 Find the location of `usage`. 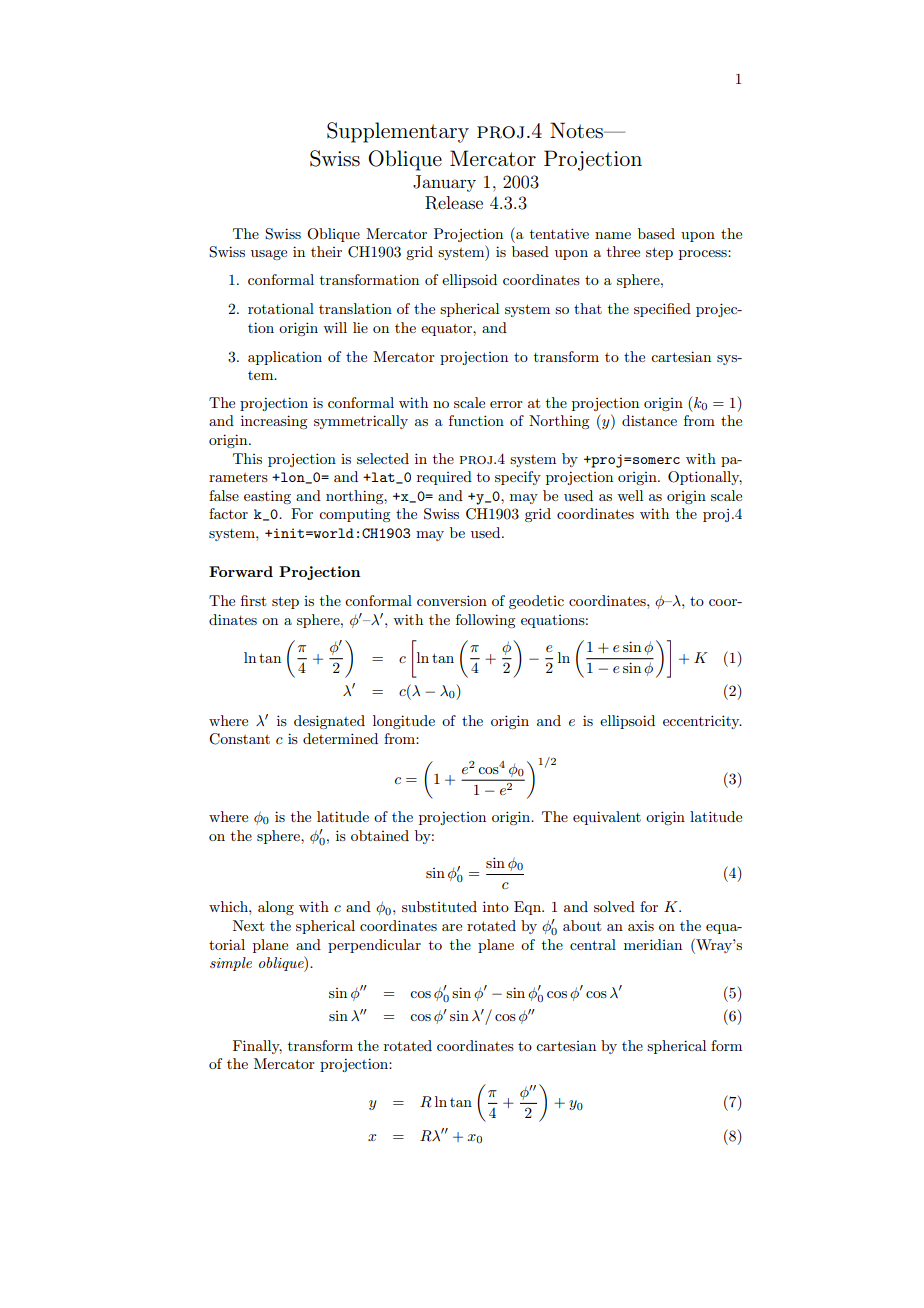

usage is located at coordinates (269, 255).
